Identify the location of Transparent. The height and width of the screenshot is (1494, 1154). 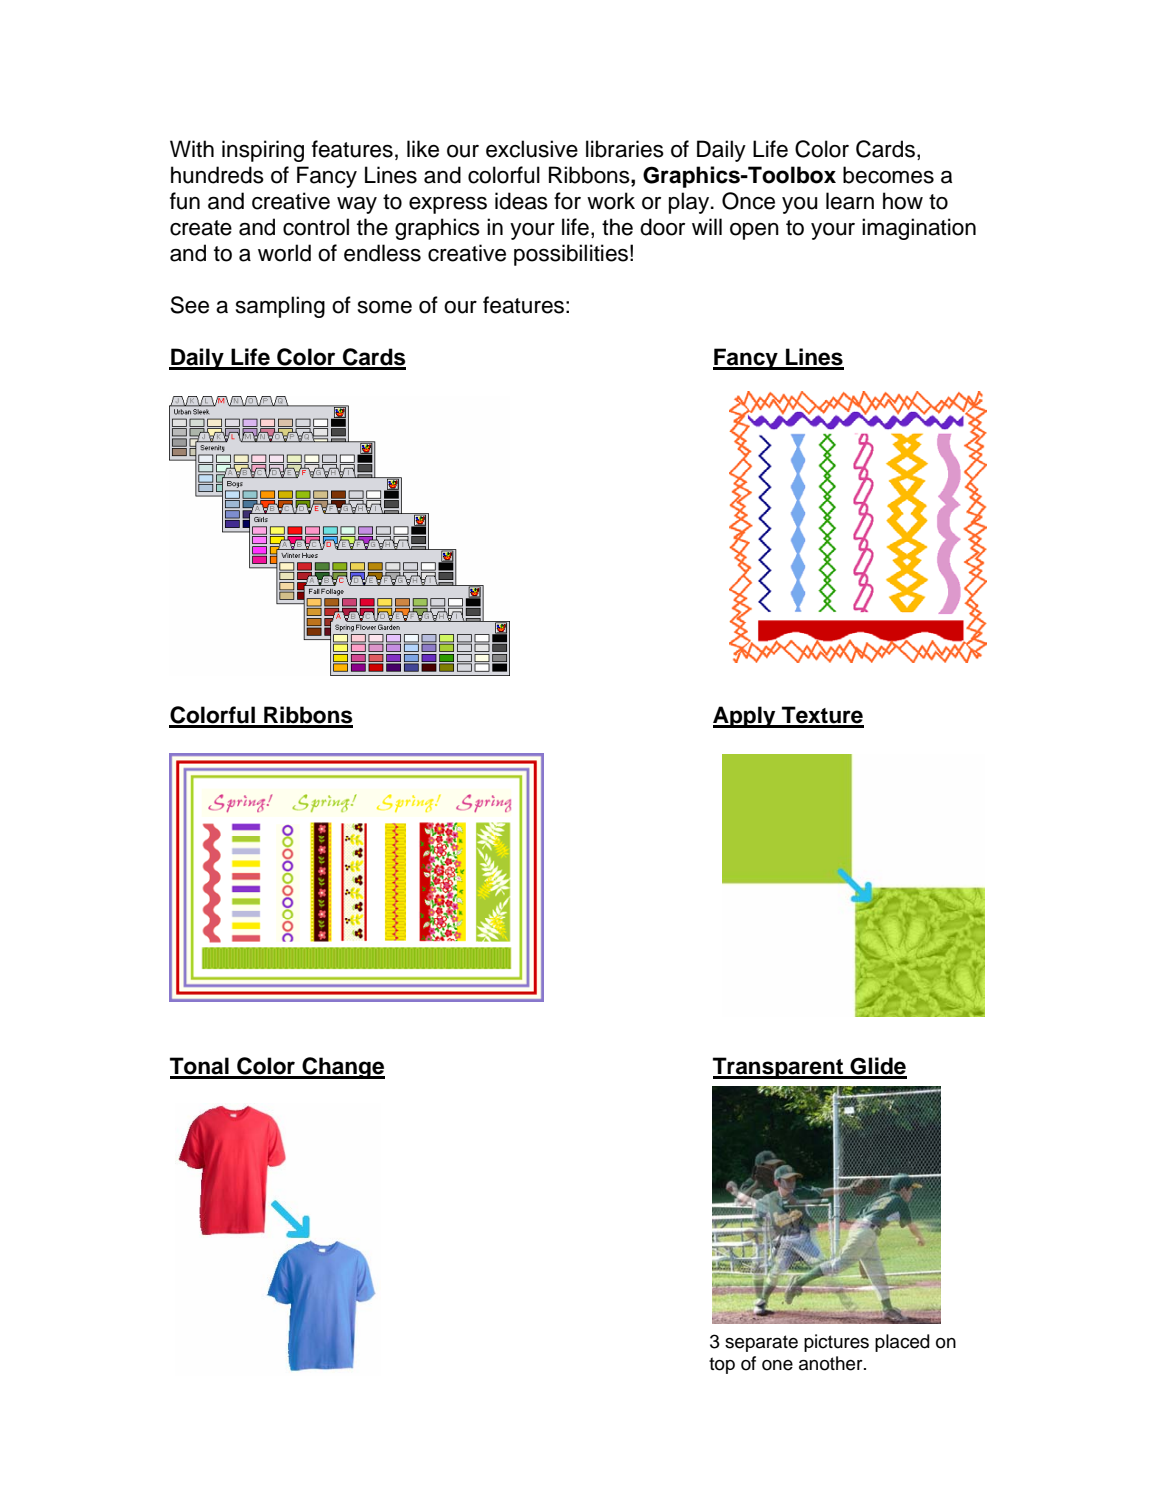
(779, 1068).
